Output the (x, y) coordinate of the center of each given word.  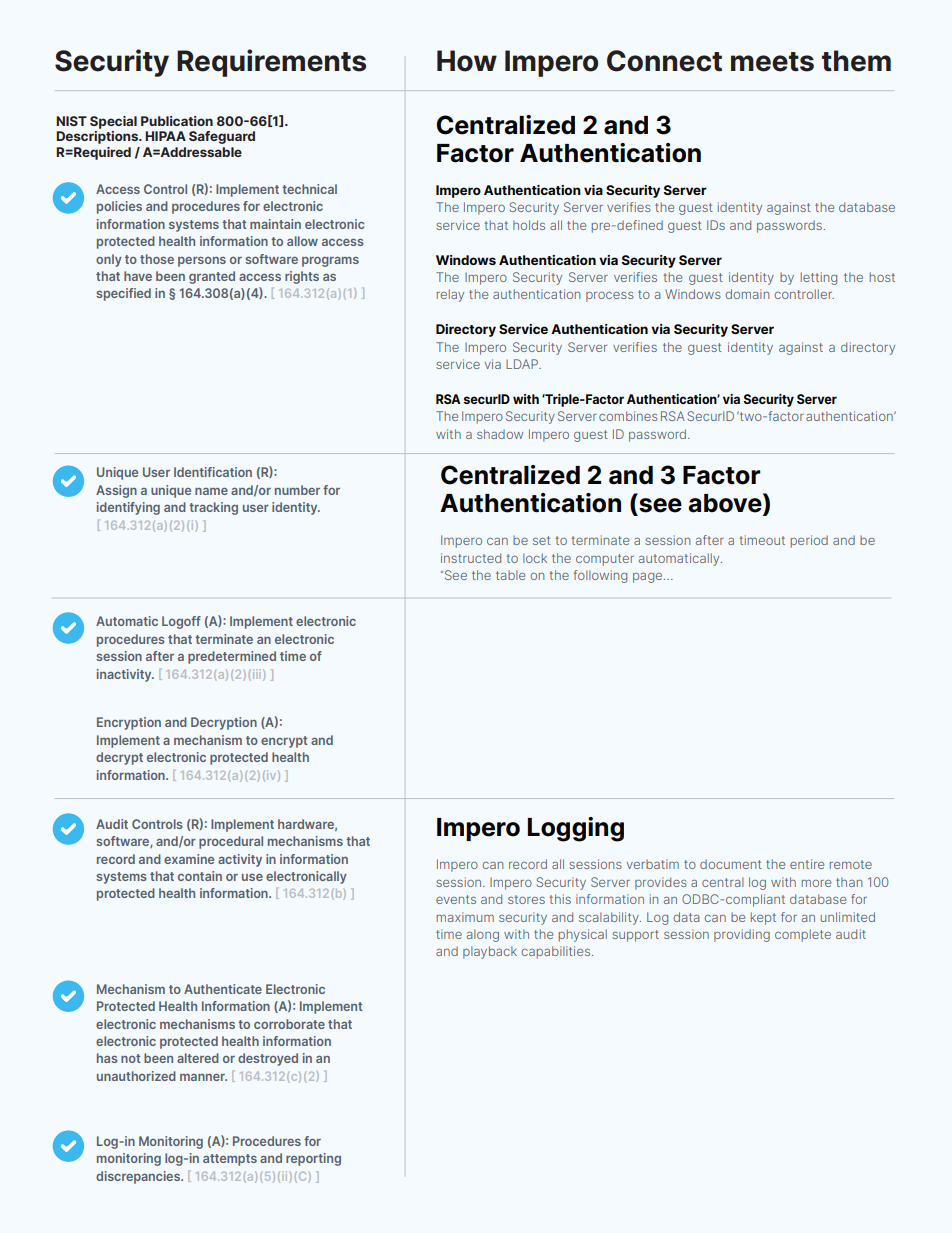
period (809, 541)
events (456, 899)
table (510, 575)
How (467, 61)
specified (123, 294)
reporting (313, 1159)
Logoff (181, 622)
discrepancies (139, 1177)
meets (772, 62)
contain (200, 876)
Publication (177, 121)
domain (747, 294)
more (816, 883)
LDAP (523, 364)
